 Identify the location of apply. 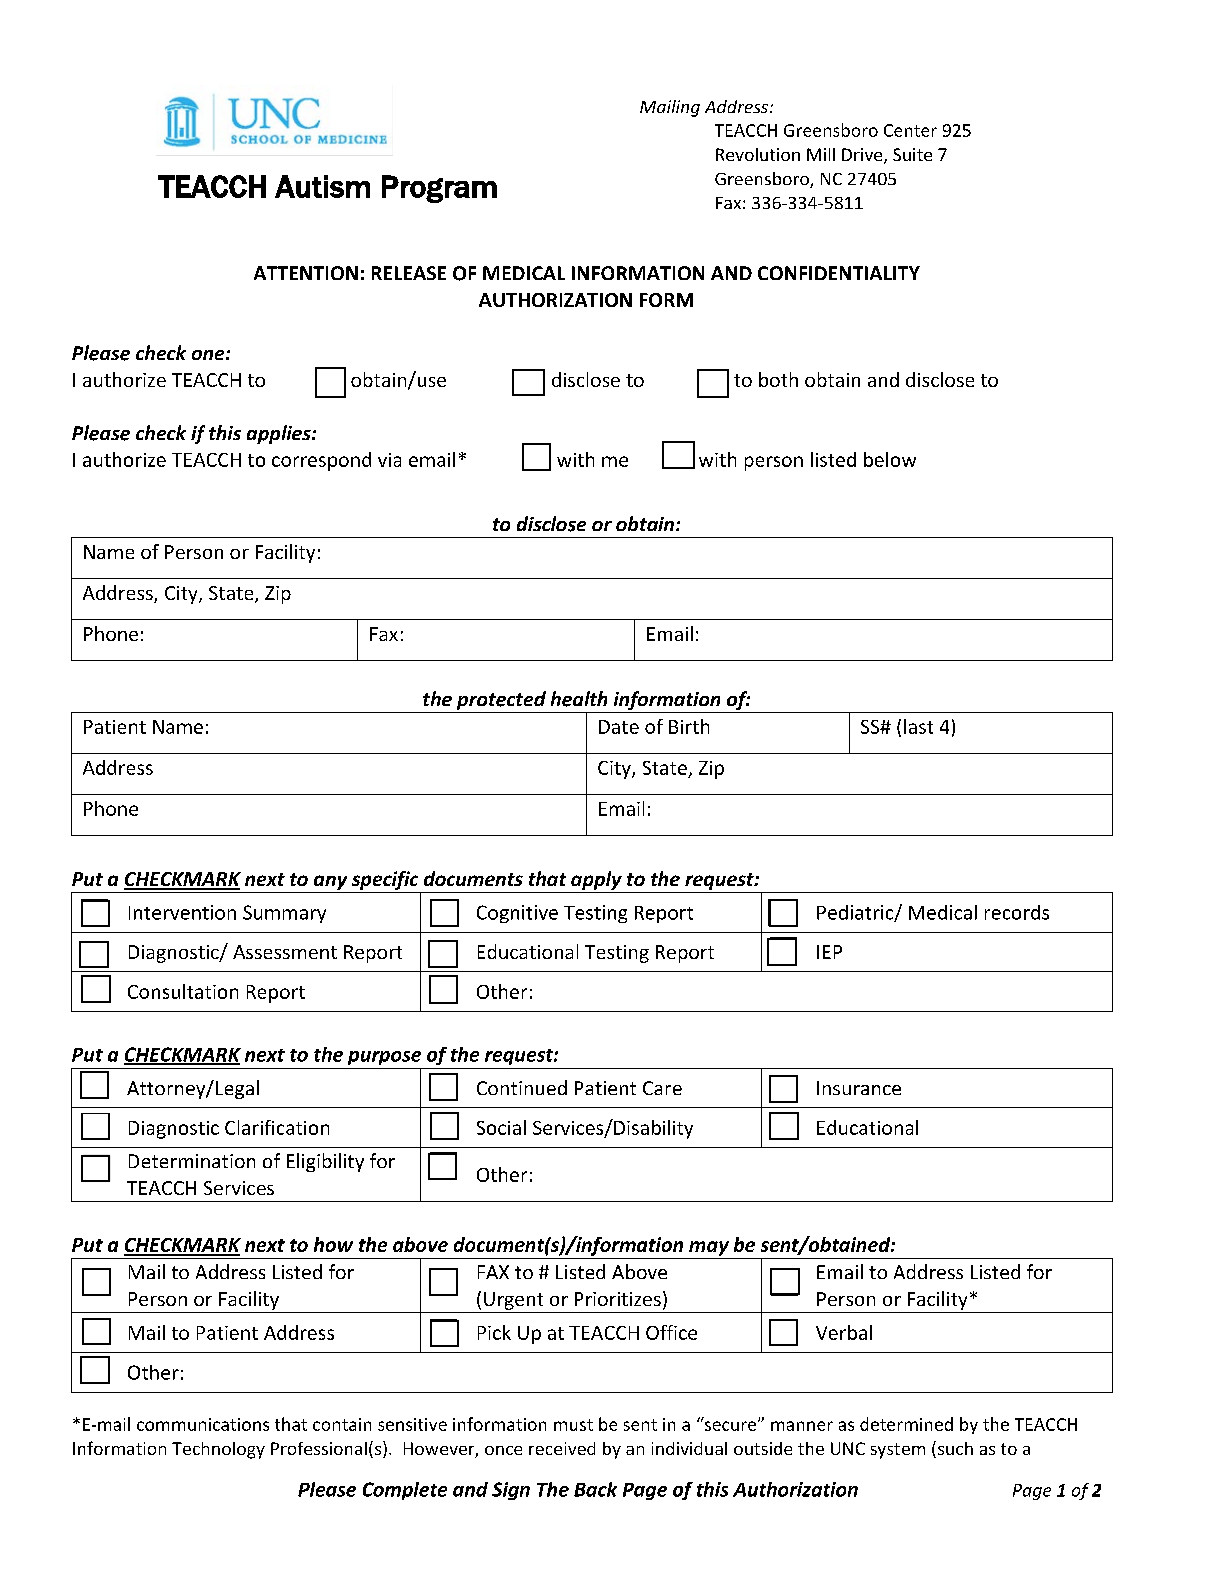
(596, 880).
